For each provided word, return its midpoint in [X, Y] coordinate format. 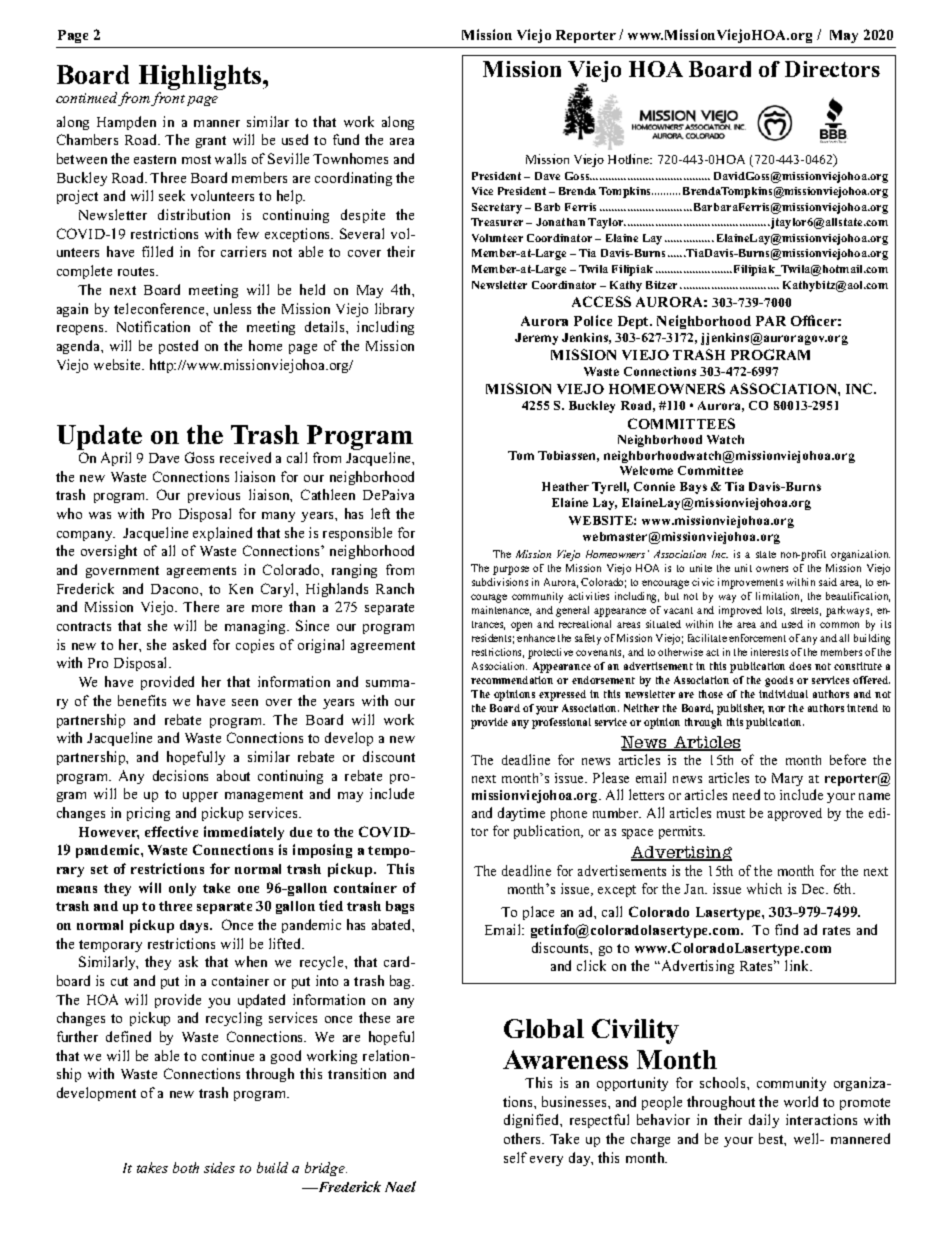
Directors [832, 69]
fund [346, 139]
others [523, 1138]
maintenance [501, 611]
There [201, 606]
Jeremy [536, 339]
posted [178, 347]
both [186, 1167]
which [764, 888]
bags [400, 907]
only [182, 889]
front [168, 99]
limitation [779, 597]
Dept [634, 322]
